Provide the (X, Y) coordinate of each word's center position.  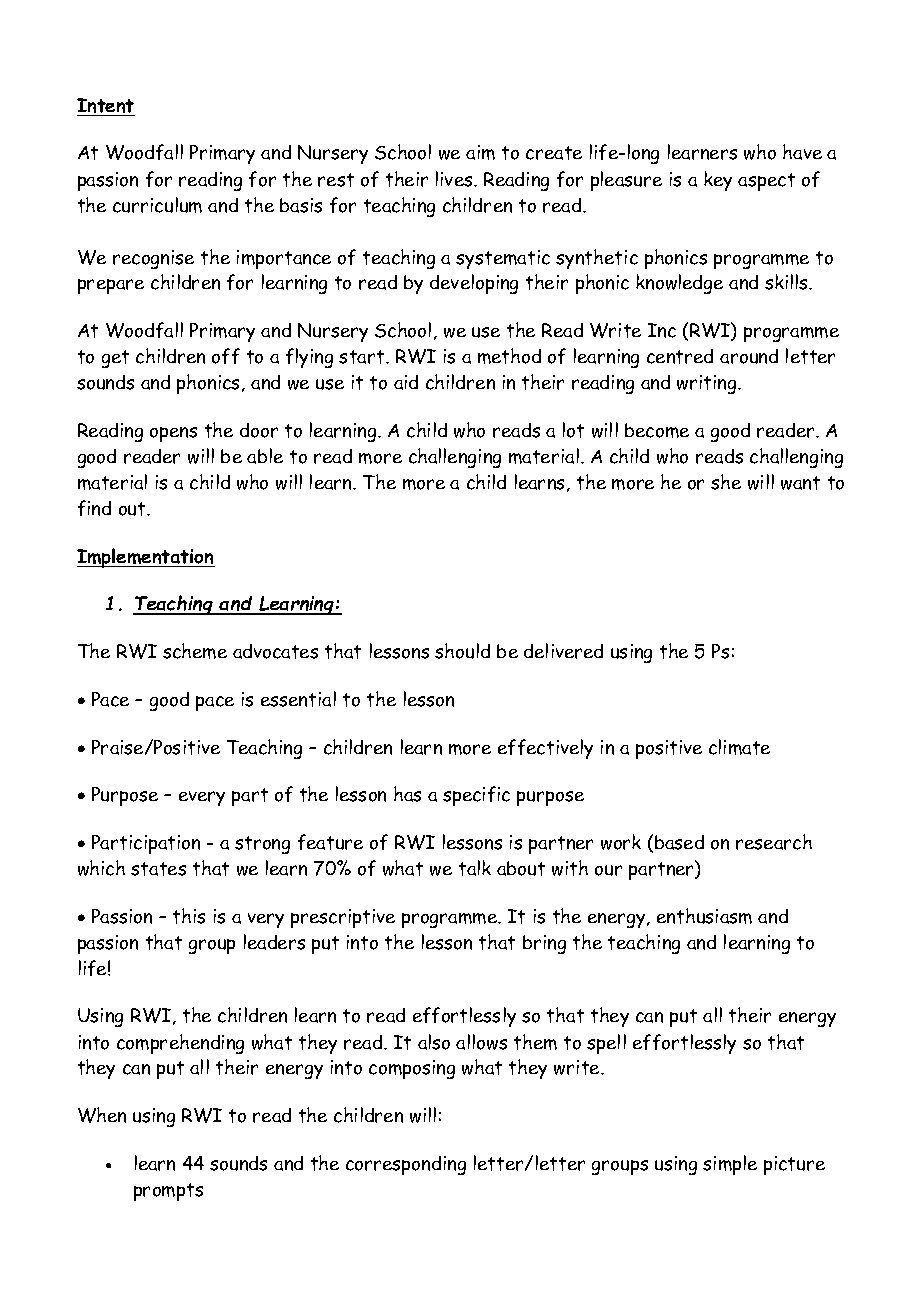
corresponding (406, 1165)
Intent (105, 105)
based (679, 842)
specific (476, 796)
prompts (168, 1192)
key (718, 181)
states (158, 869)
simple (730, 1165)
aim (480, 152)
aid (406, 382)
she (726, 482)
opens (173, 434)
